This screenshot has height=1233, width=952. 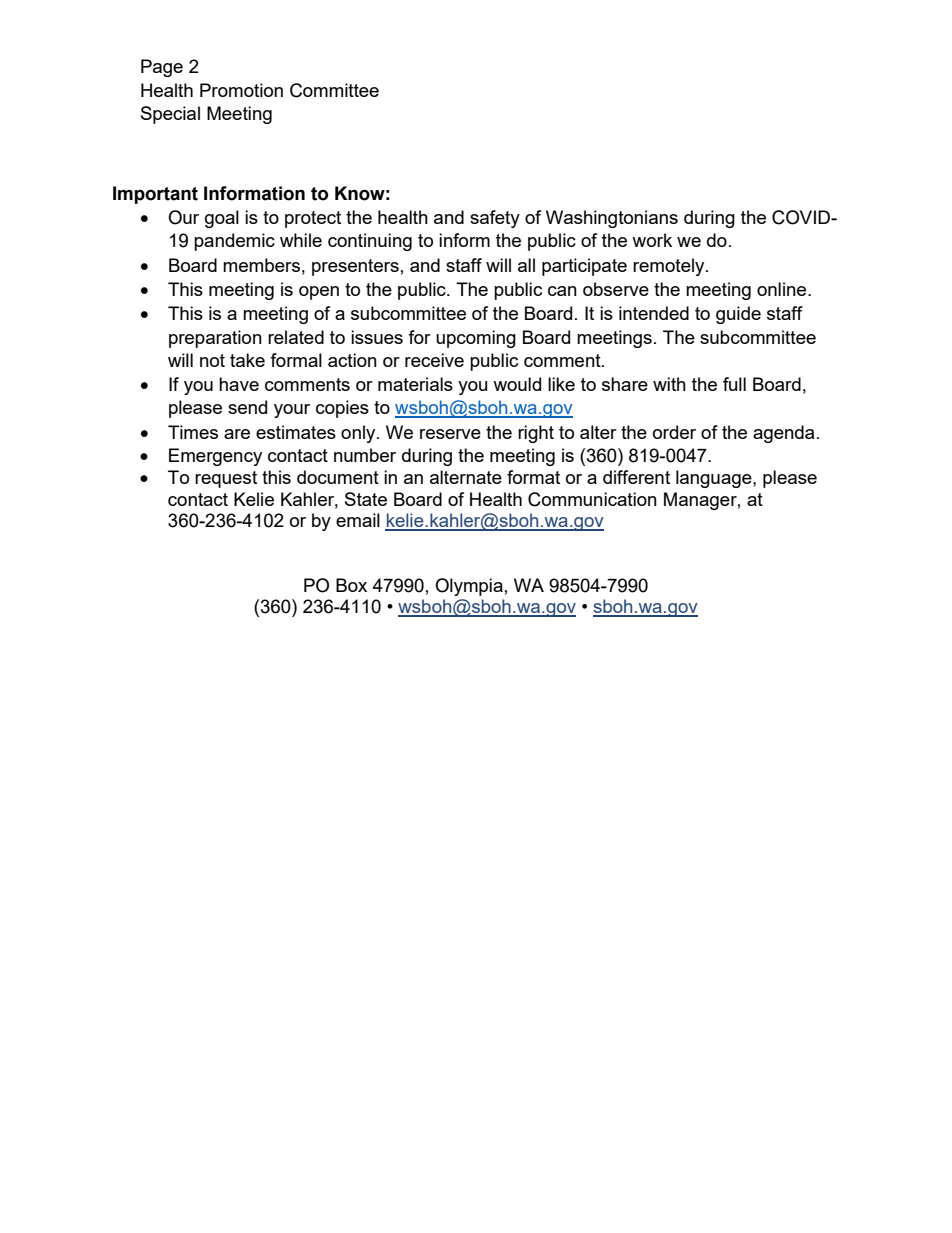 What do you see at coordinates (674, 432) in the screenshot?
I see `order` at bounding box center [674, 432].
